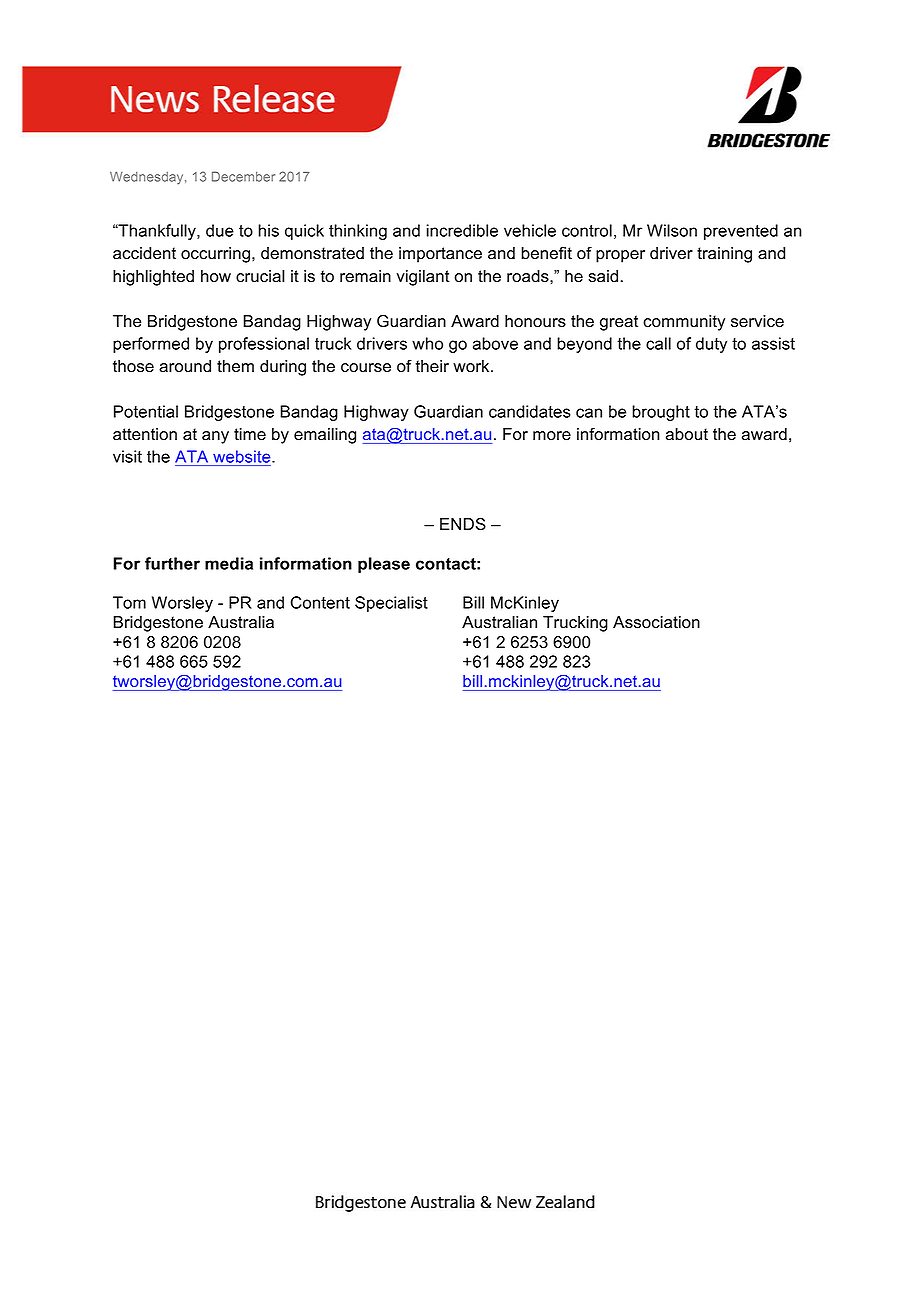  I want to click on Wilson, so click(672, 230).
